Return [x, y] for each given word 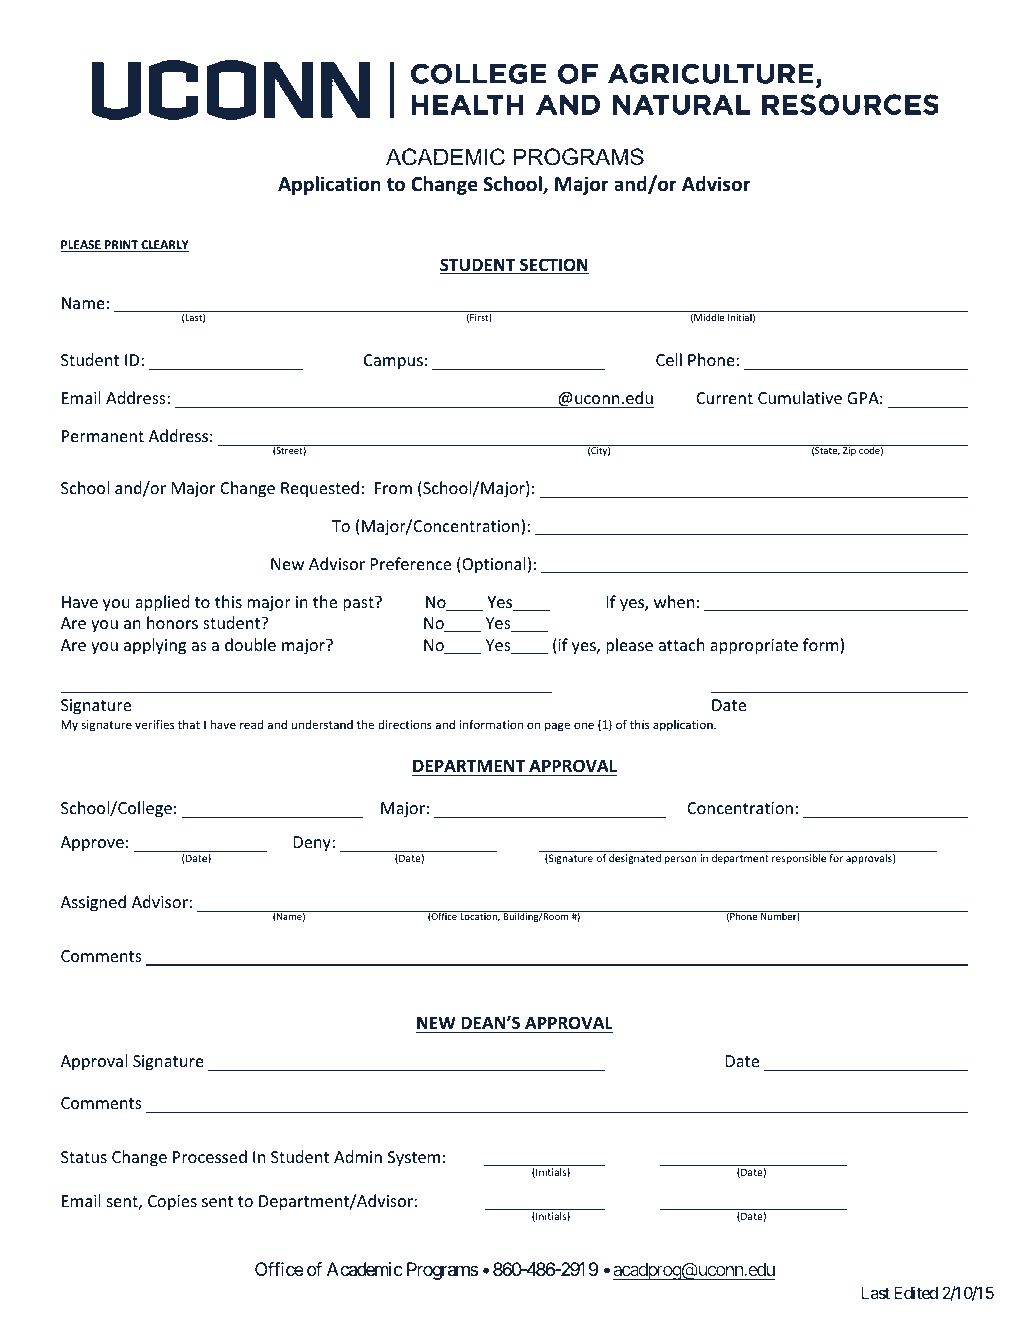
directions [405, 724]
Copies [172, 1203]
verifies [154, 724]
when [674, 601]
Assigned [93, 903]
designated [635, 859]
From [393, 488]
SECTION [553, 266]
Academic [365, 1269]
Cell [669, 359]
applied [162, 603]
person [681, 860]
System [414, 1159]
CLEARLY [164, 246]
